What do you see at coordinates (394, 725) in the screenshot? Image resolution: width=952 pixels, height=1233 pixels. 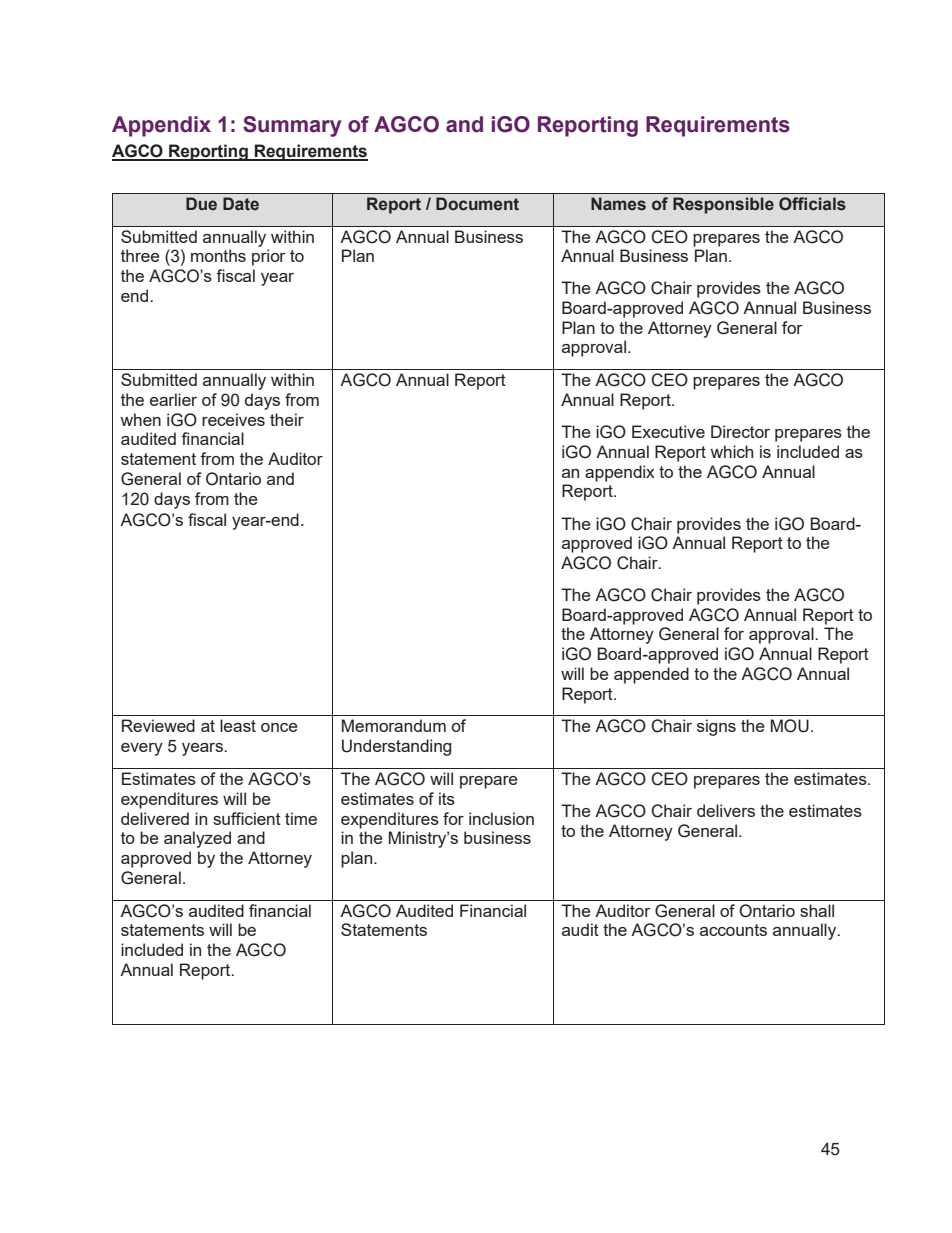 I see `Memorandum` at bounding box center [394, 725].
